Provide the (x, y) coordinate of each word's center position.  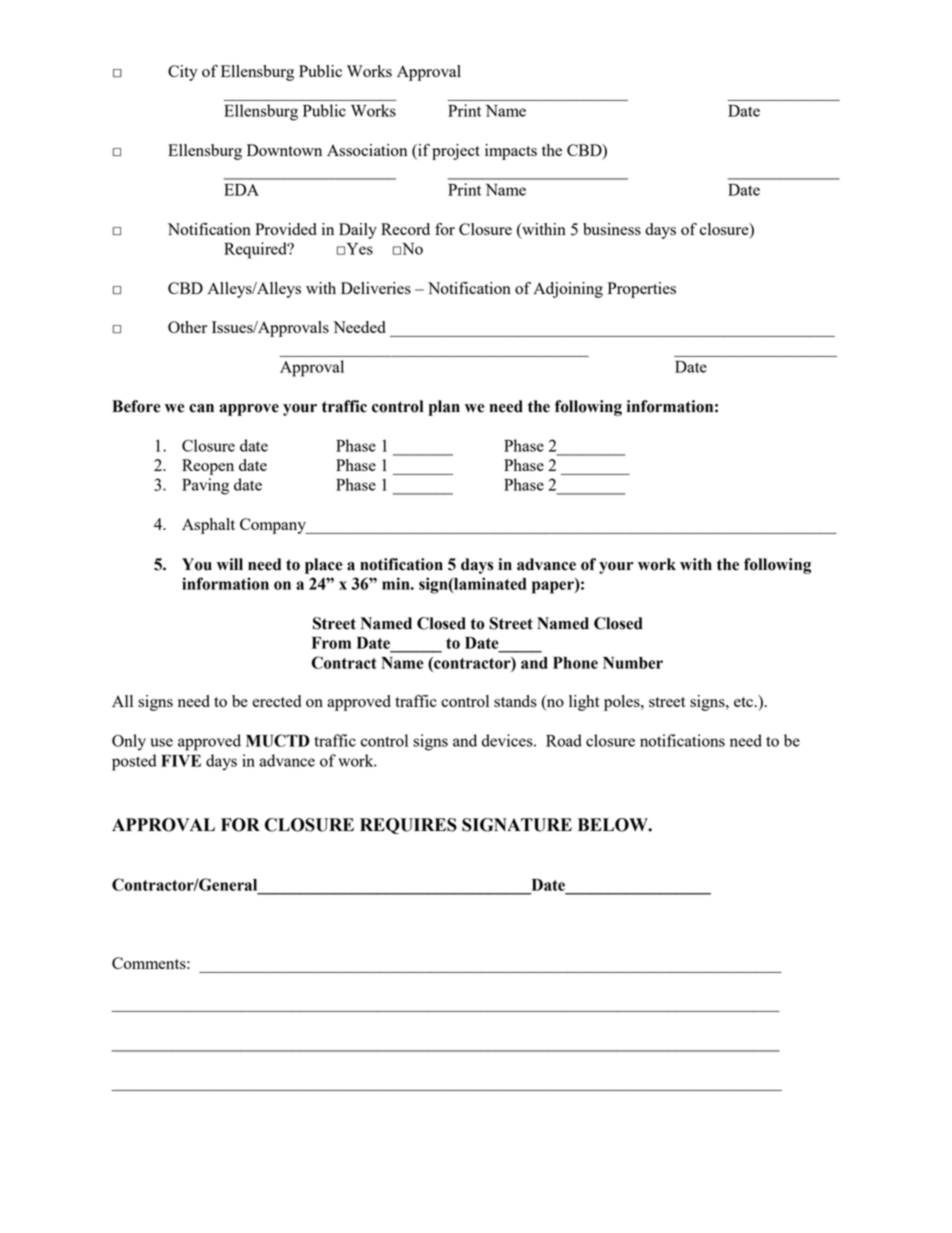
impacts (511, 152)
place (323, 566)
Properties (642, 290)
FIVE (181, 761)
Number (633, 663)
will (230, 564)
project (456, 152)
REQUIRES (408, 826)
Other (187, 327)
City (183, 73)
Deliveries (376, 288)
